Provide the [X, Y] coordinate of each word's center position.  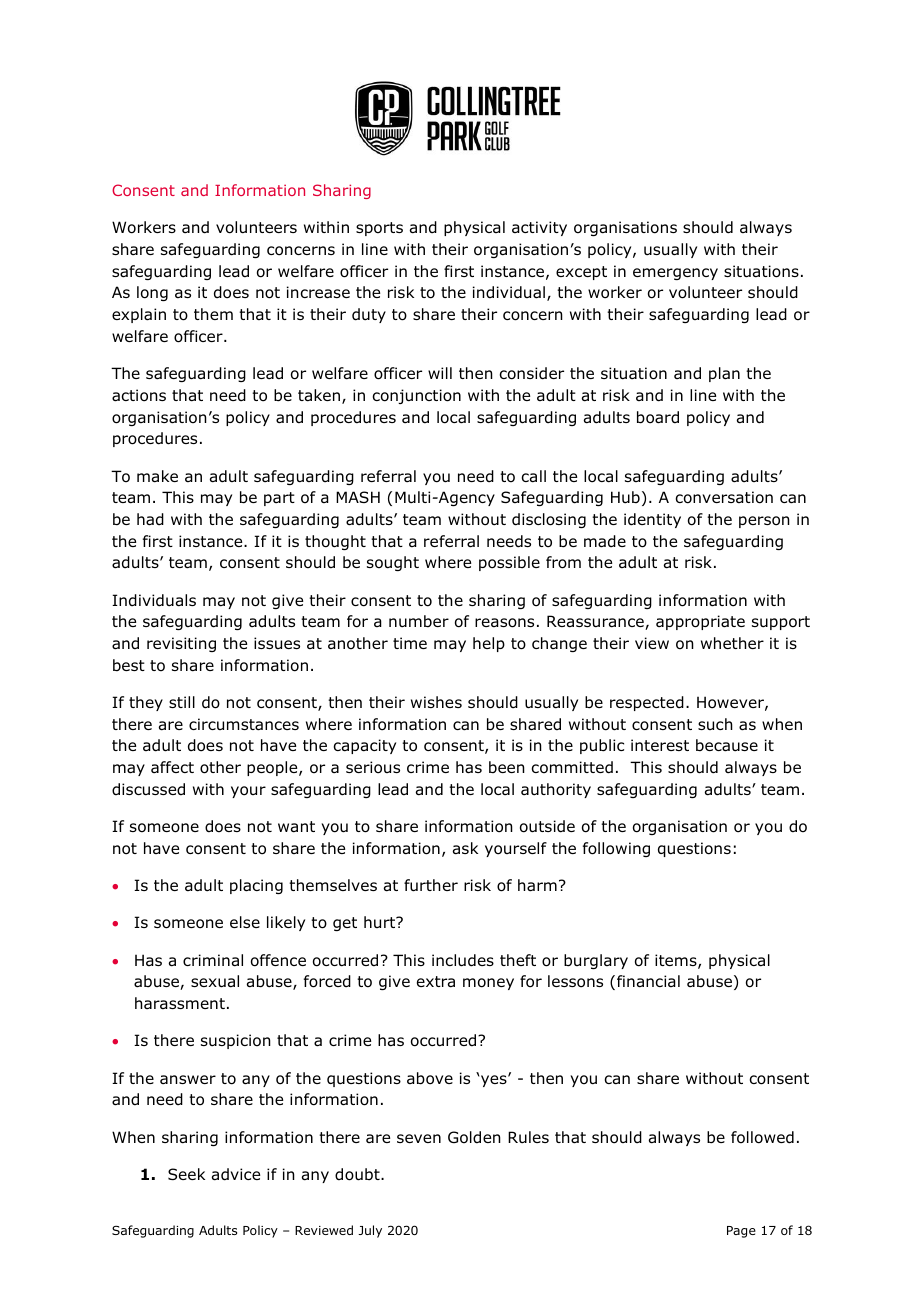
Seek [186, 1174]
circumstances [244, 724]
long [152, 293]
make [157, 476]
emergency [675, 274]
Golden [474, 1137]
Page [741, 1232]
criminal [213, 960]
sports [379, 229]
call [533, 476]
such [715, 724]
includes [463, 960]
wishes [436, 702]
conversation [724, 497]
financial [648, 981]
